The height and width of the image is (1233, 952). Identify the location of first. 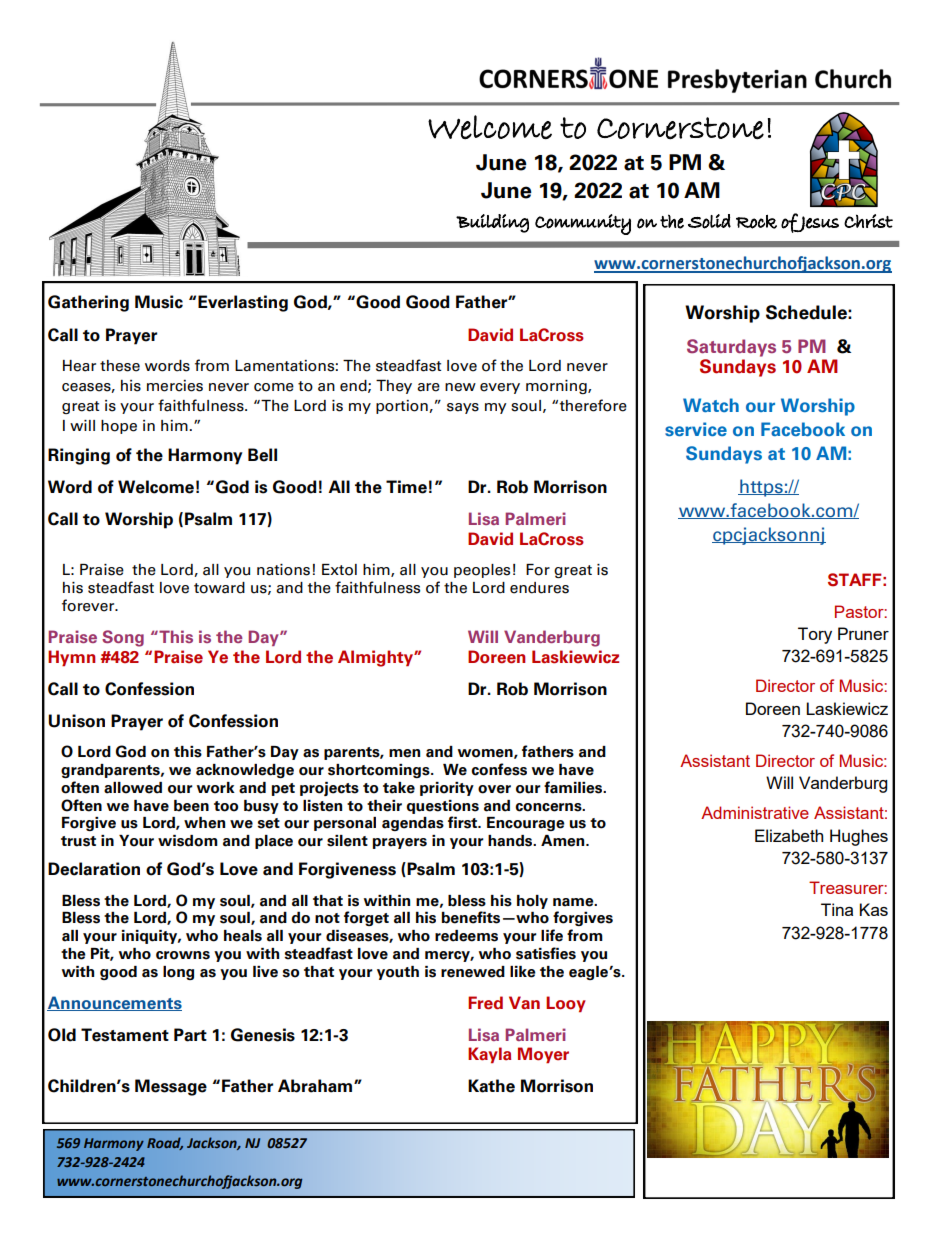
(464, 822).
